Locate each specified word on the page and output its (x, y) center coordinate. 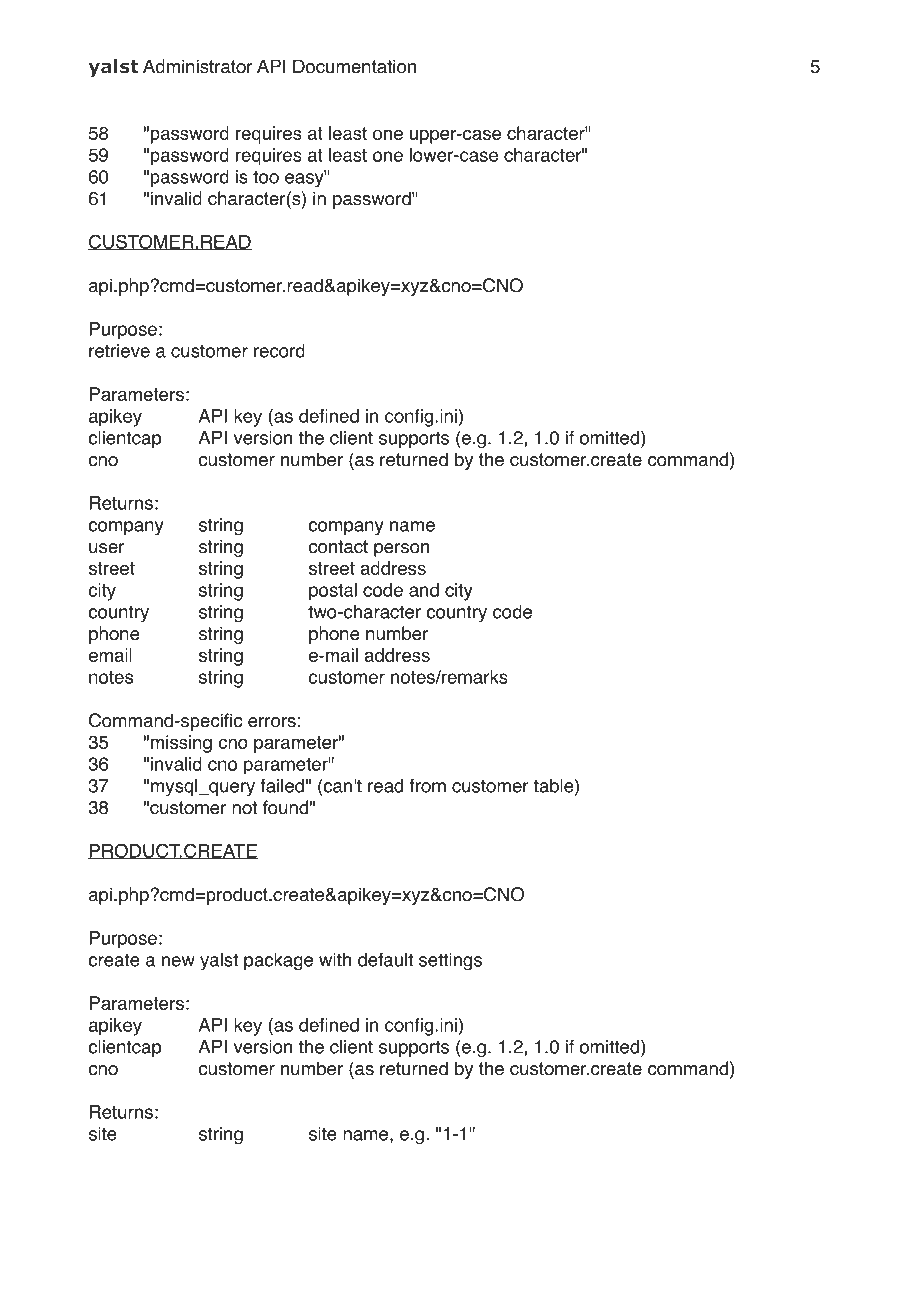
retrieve (119, 351)
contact (338, 547)
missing (181, 744)
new (178, 961)
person (401, 550)
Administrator (198, 66)
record (279, 351)
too (266, 177)
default (385, 959)
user (107, 548)
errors (272, 722)
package (278, 962)
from (427, 785)
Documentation (354, 66)
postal (333, 592)
